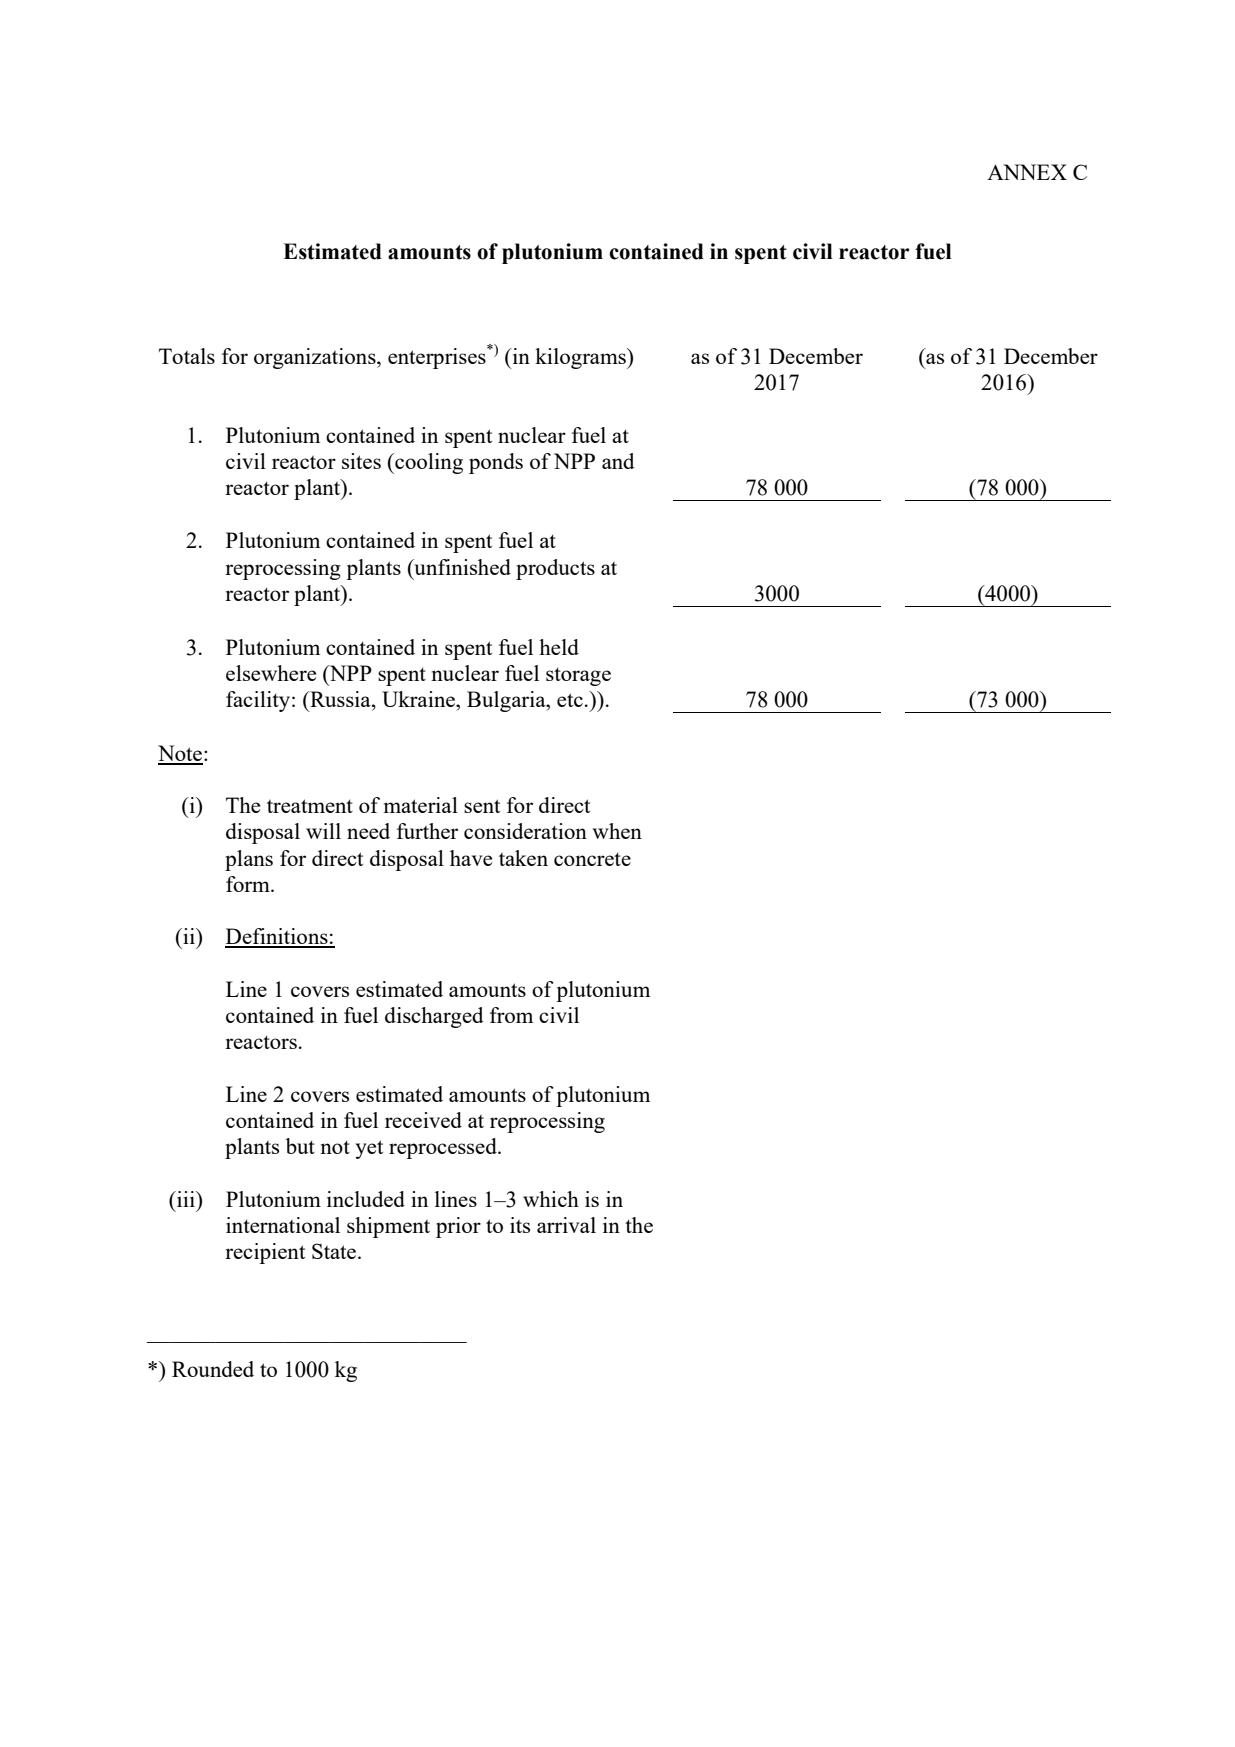 The image size is (1235, 1747). I want to click on Rounded, so click(213, 1369).
